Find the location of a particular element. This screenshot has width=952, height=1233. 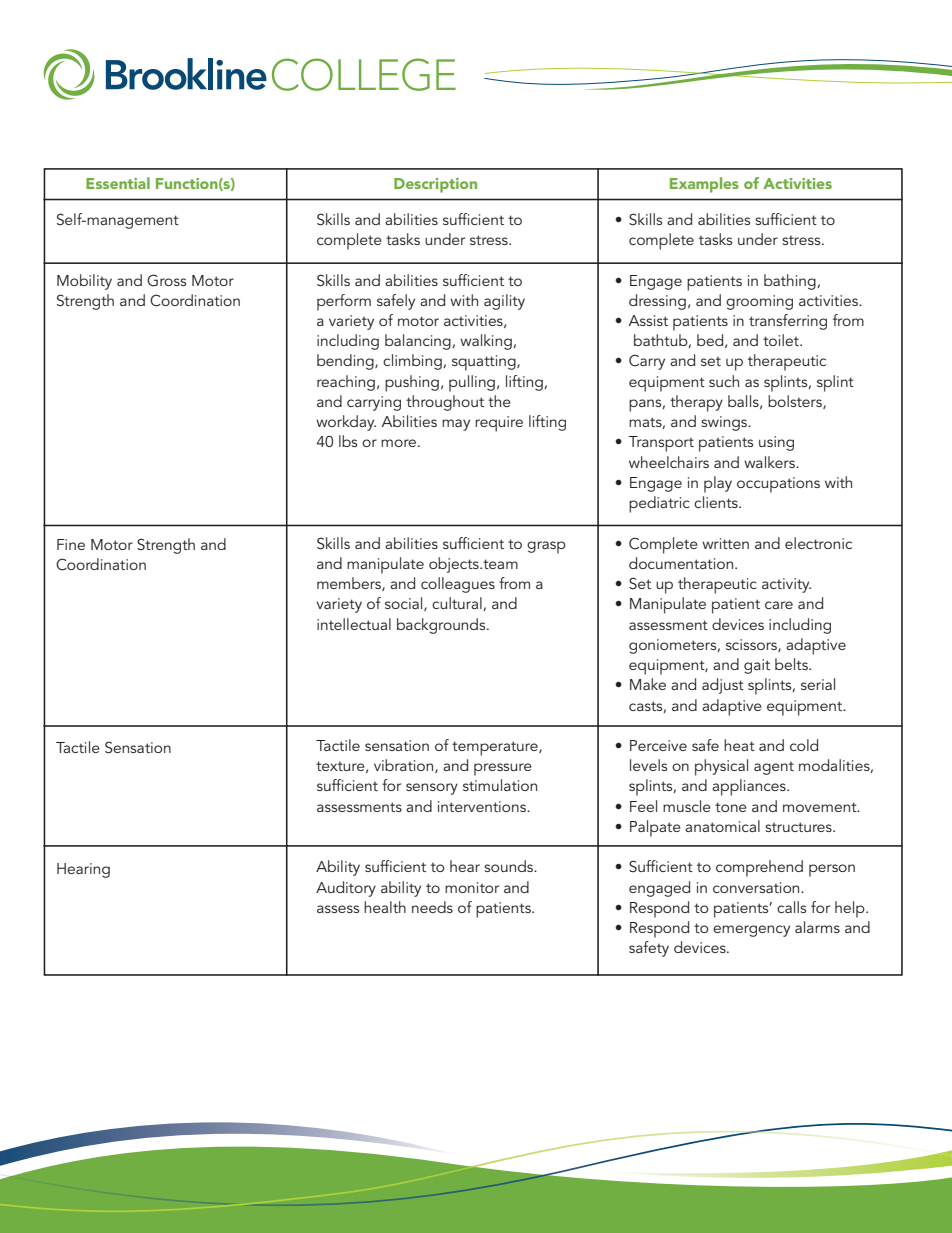

Examples is located at coordinates (704, 185).
